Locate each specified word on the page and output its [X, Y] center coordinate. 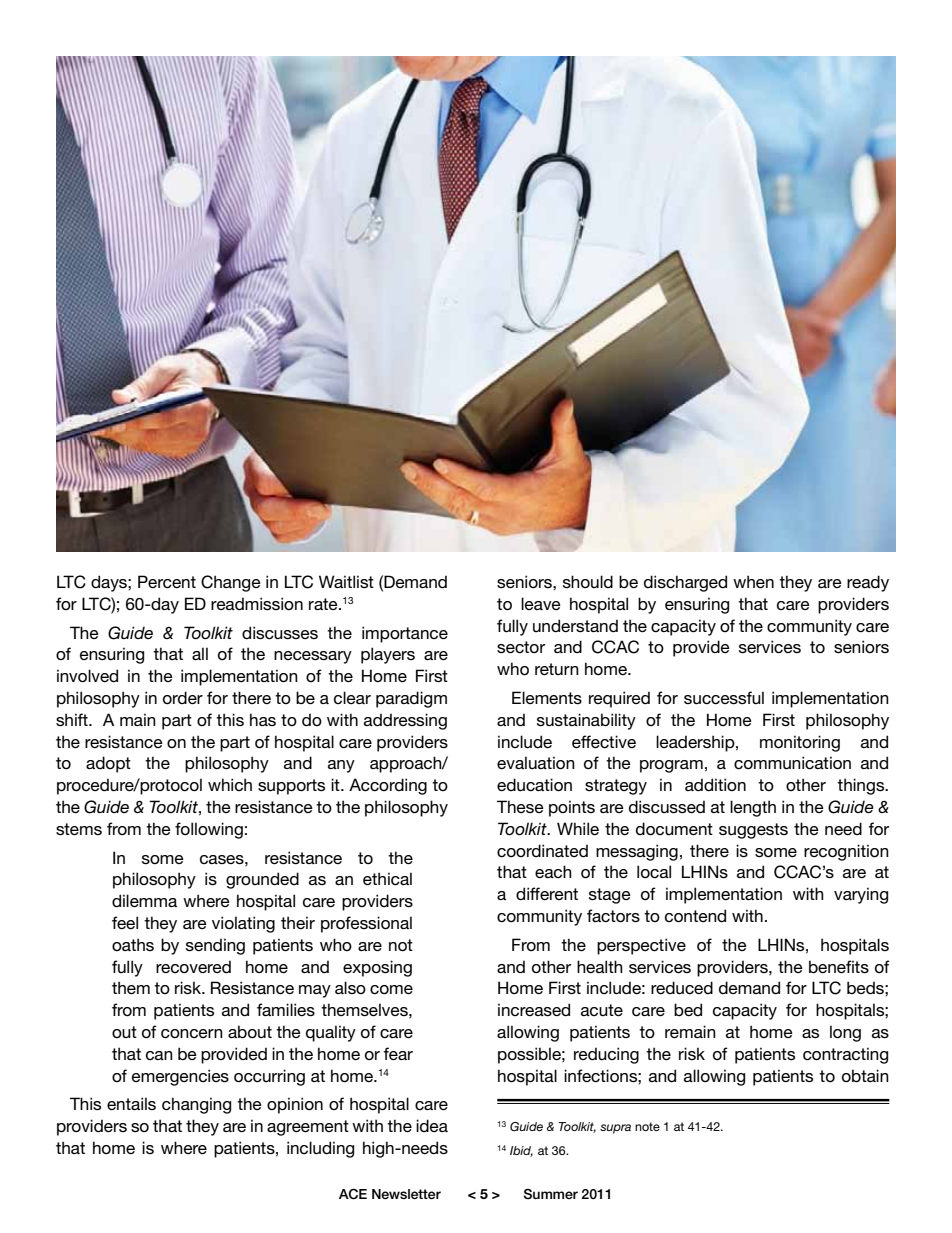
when [753, 581]
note [647, 1126]
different [547, 894]
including [320, 1149]
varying [861, 895]
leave [541, 603]
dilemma [144, 901]
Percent [167, 582]
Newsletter [406, 1194]
